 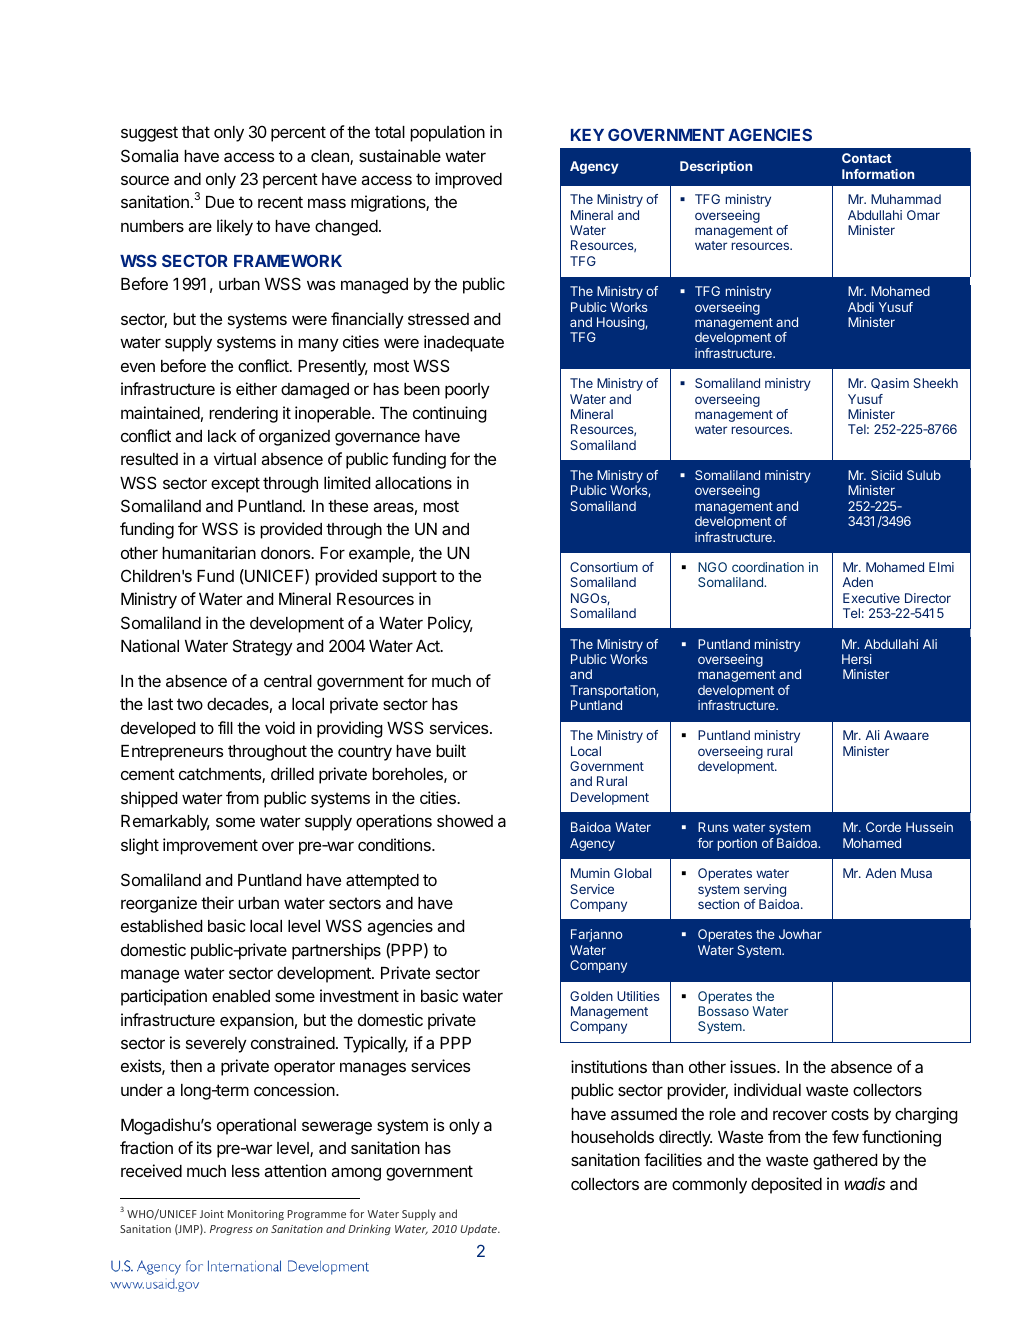 What do you see at coordinates (235, 485) in the screenshot?
I see `except` at bounding box center [235, 485].
